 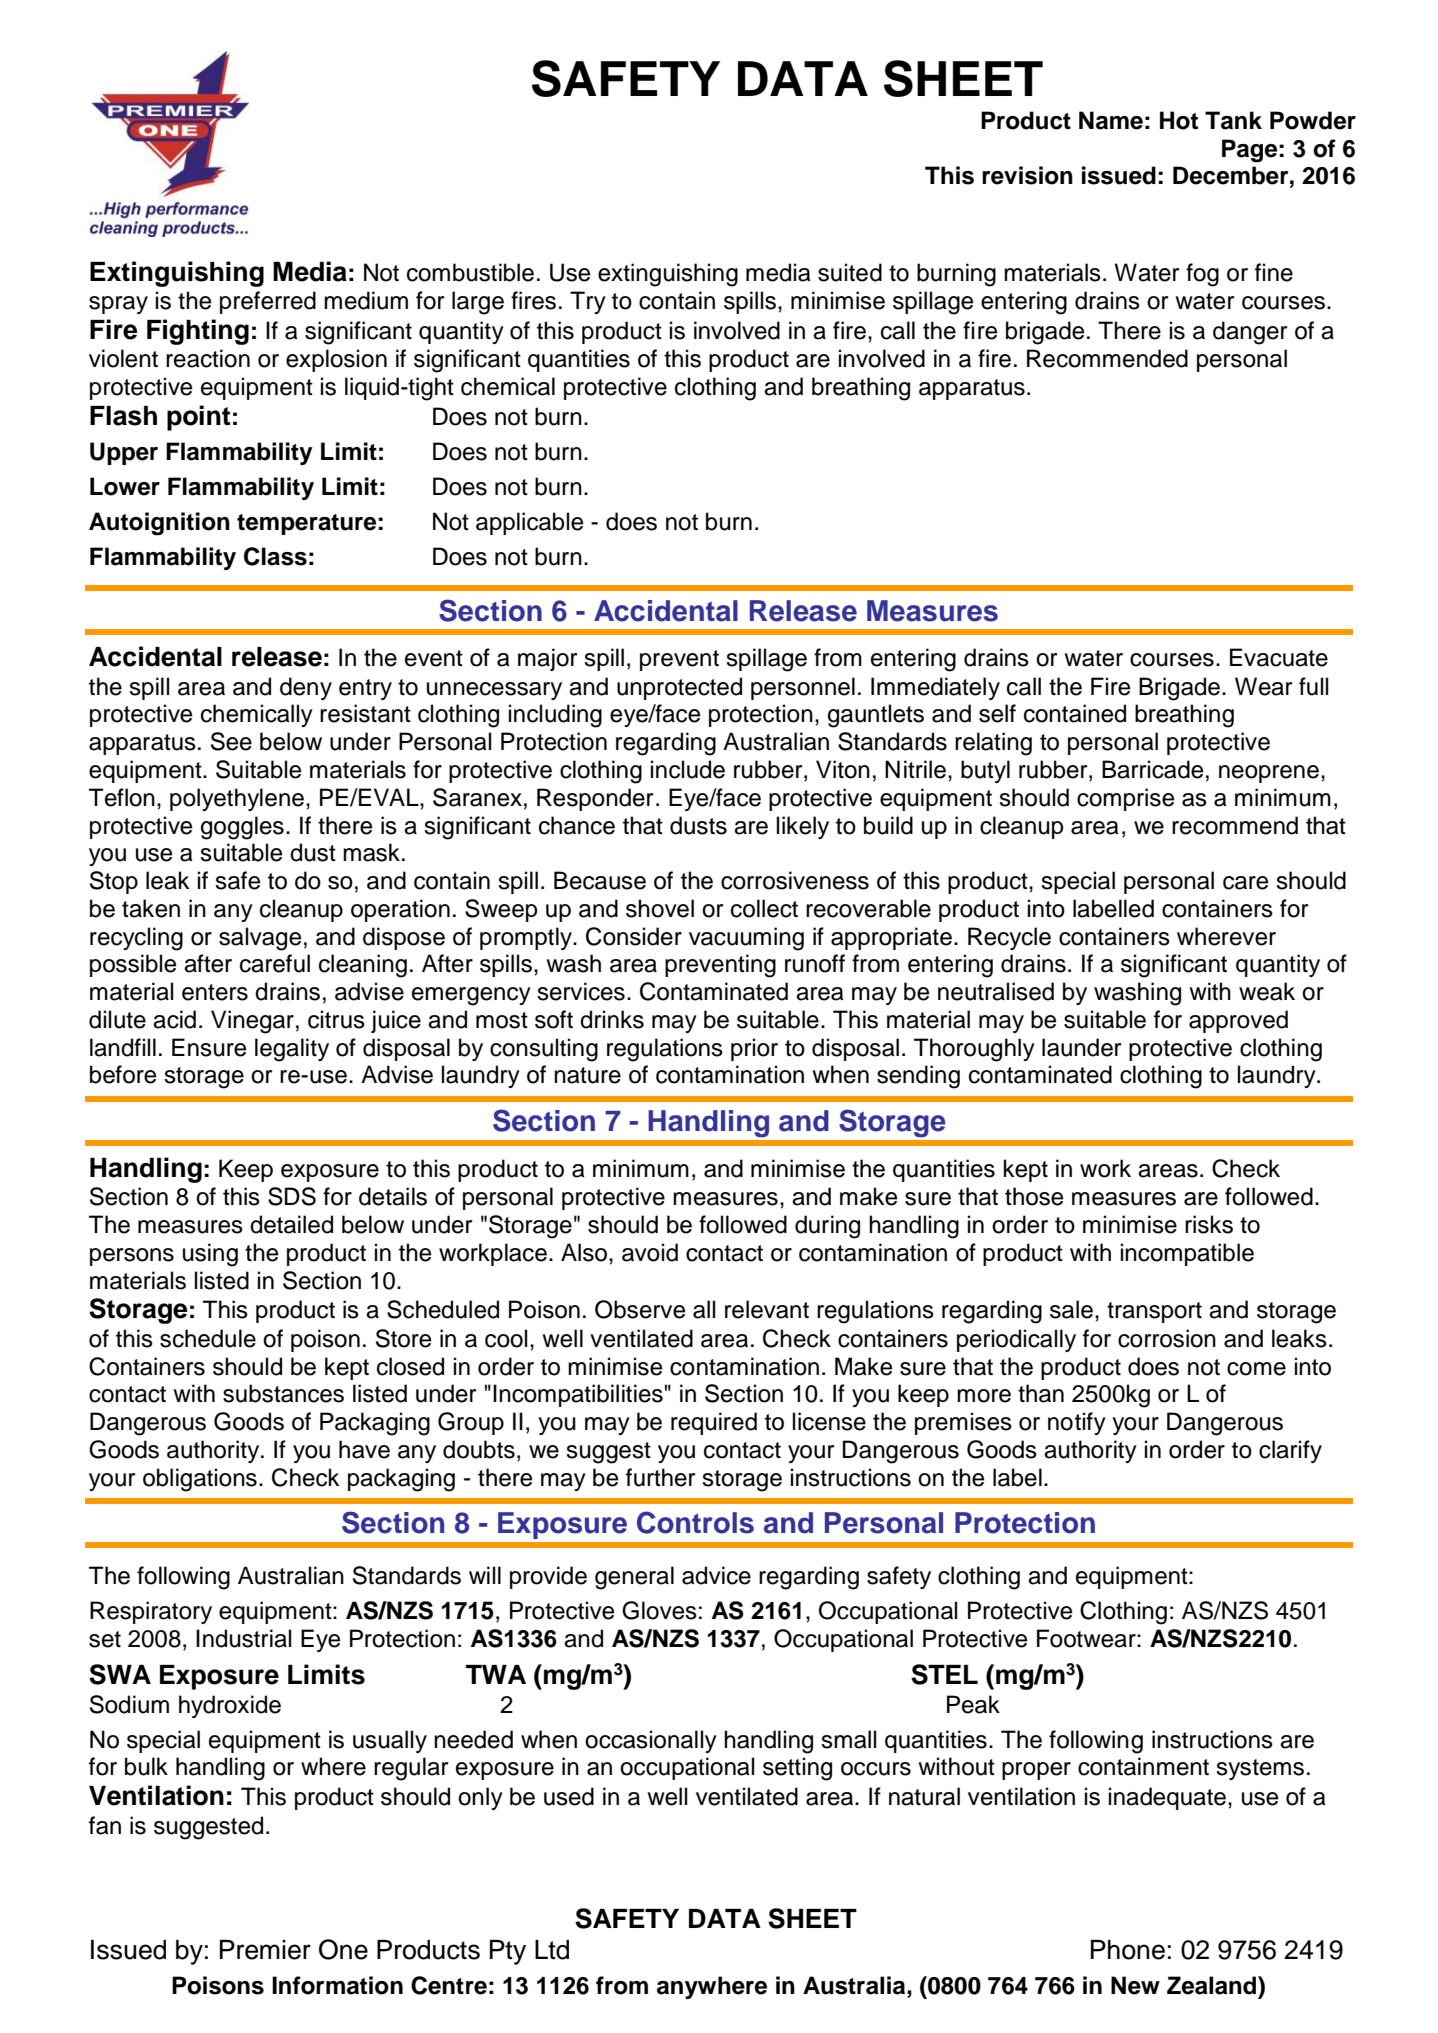 I want to click on preferred, so click(x=268, y=302).
